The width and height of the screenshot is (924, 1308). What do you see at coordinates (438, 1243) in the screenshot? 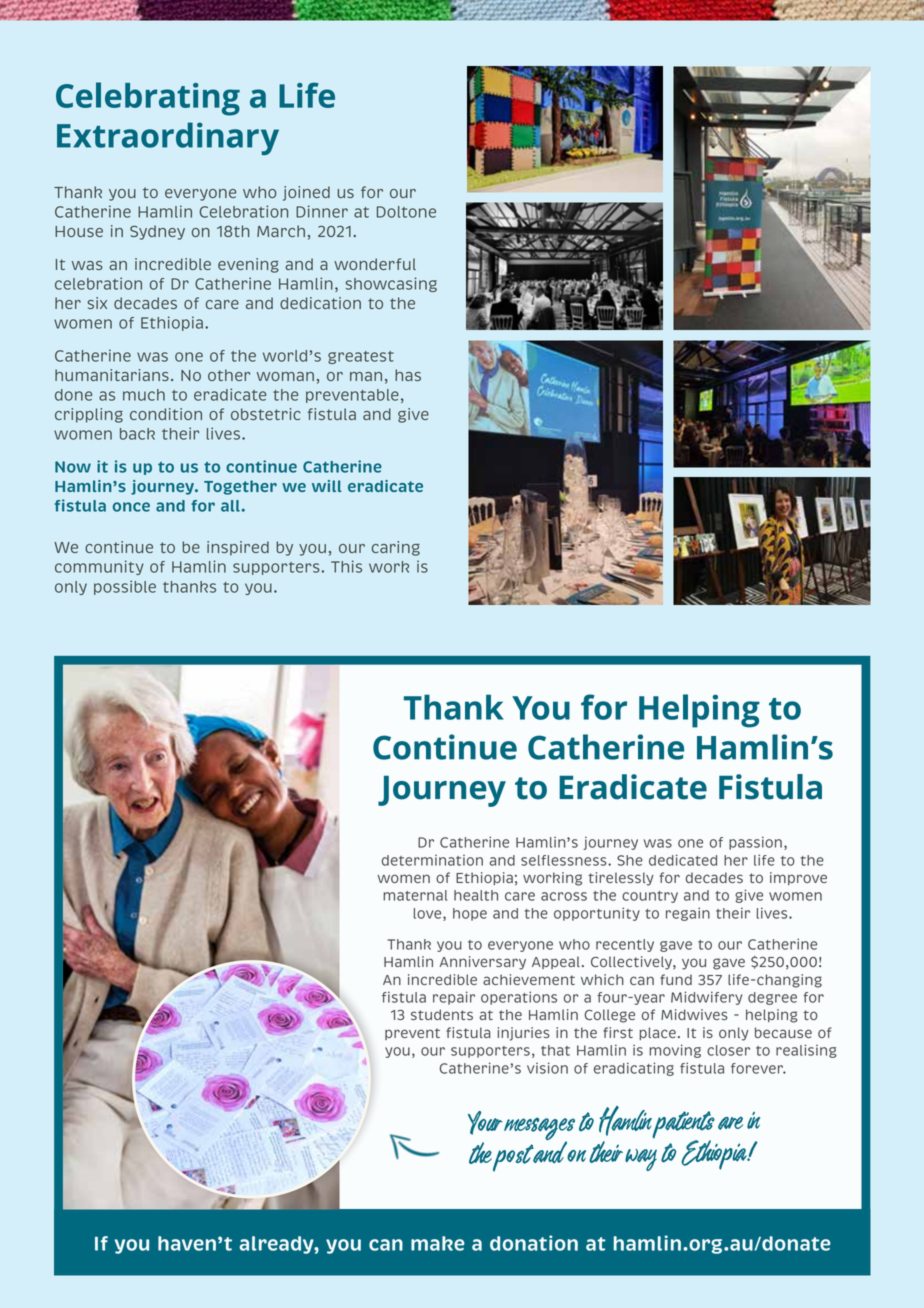
I see `make` at bounding box center [438, 1243].
